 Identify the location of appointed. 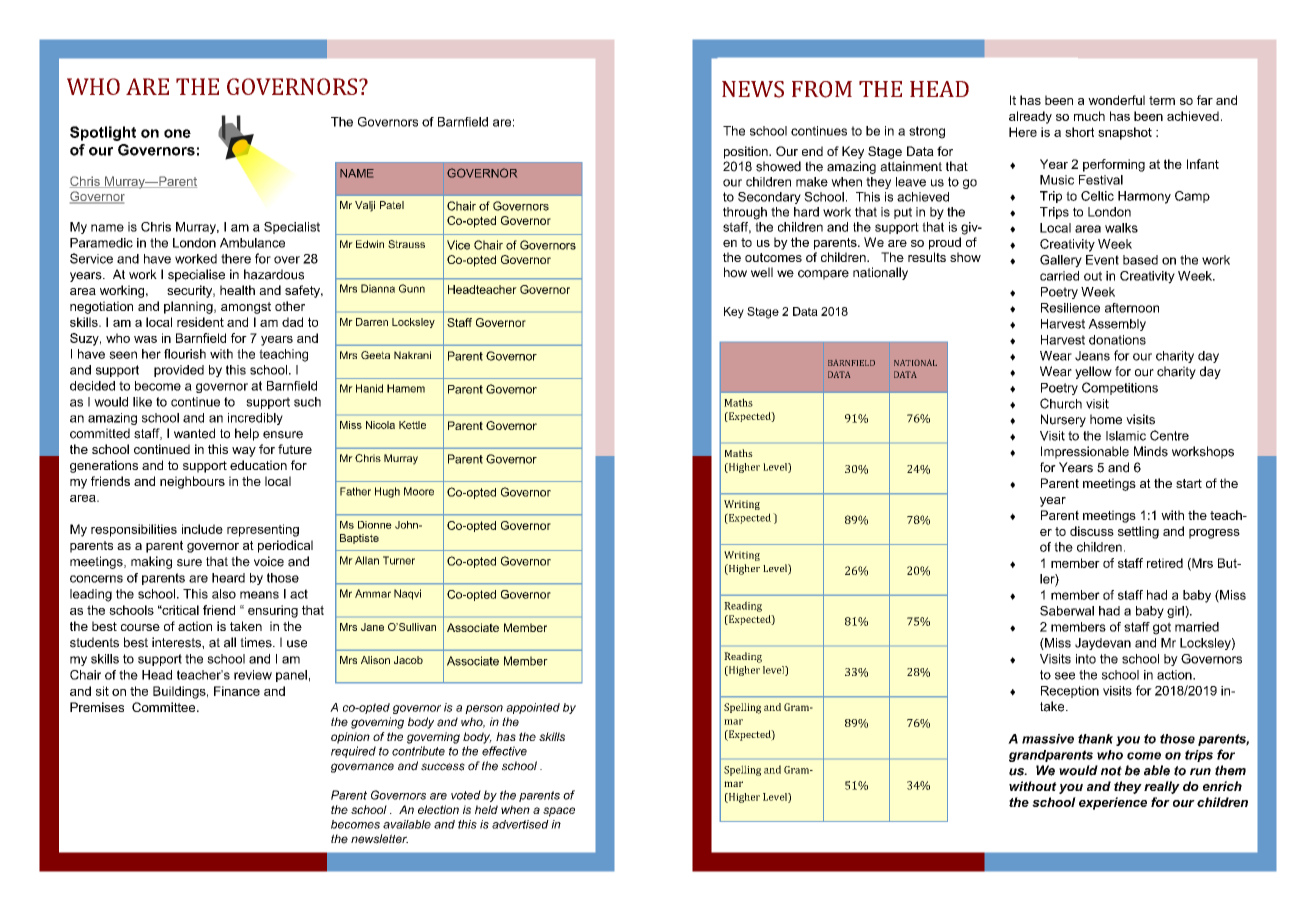
(533, 708).
